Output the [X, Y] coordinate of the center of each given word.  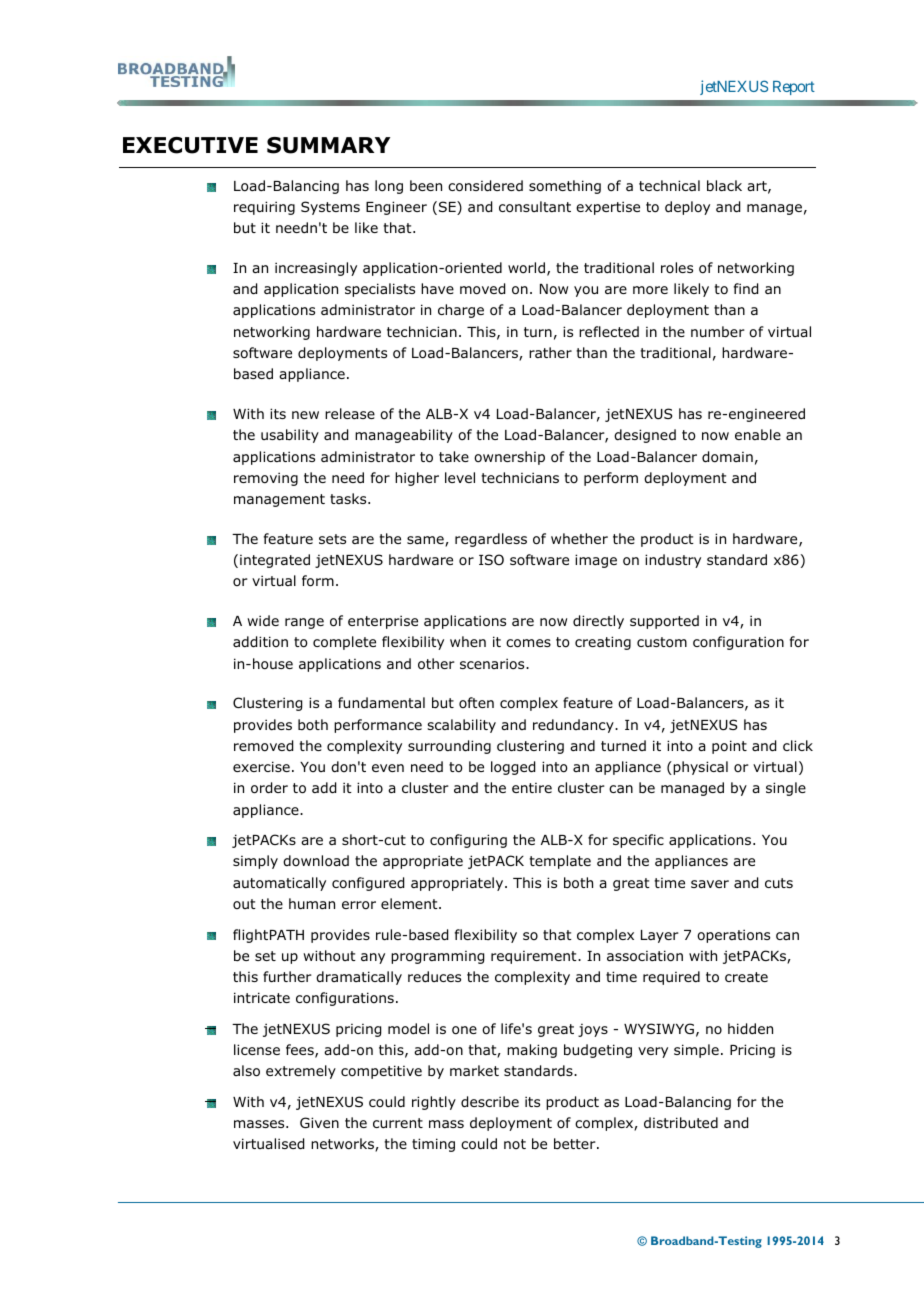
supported [664, 622]
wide [263, 620]
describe [490, 1102]
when [468, 641]
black [724, 185]
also [246, 1071]
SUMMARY [328, 145]
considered [485, 186]
